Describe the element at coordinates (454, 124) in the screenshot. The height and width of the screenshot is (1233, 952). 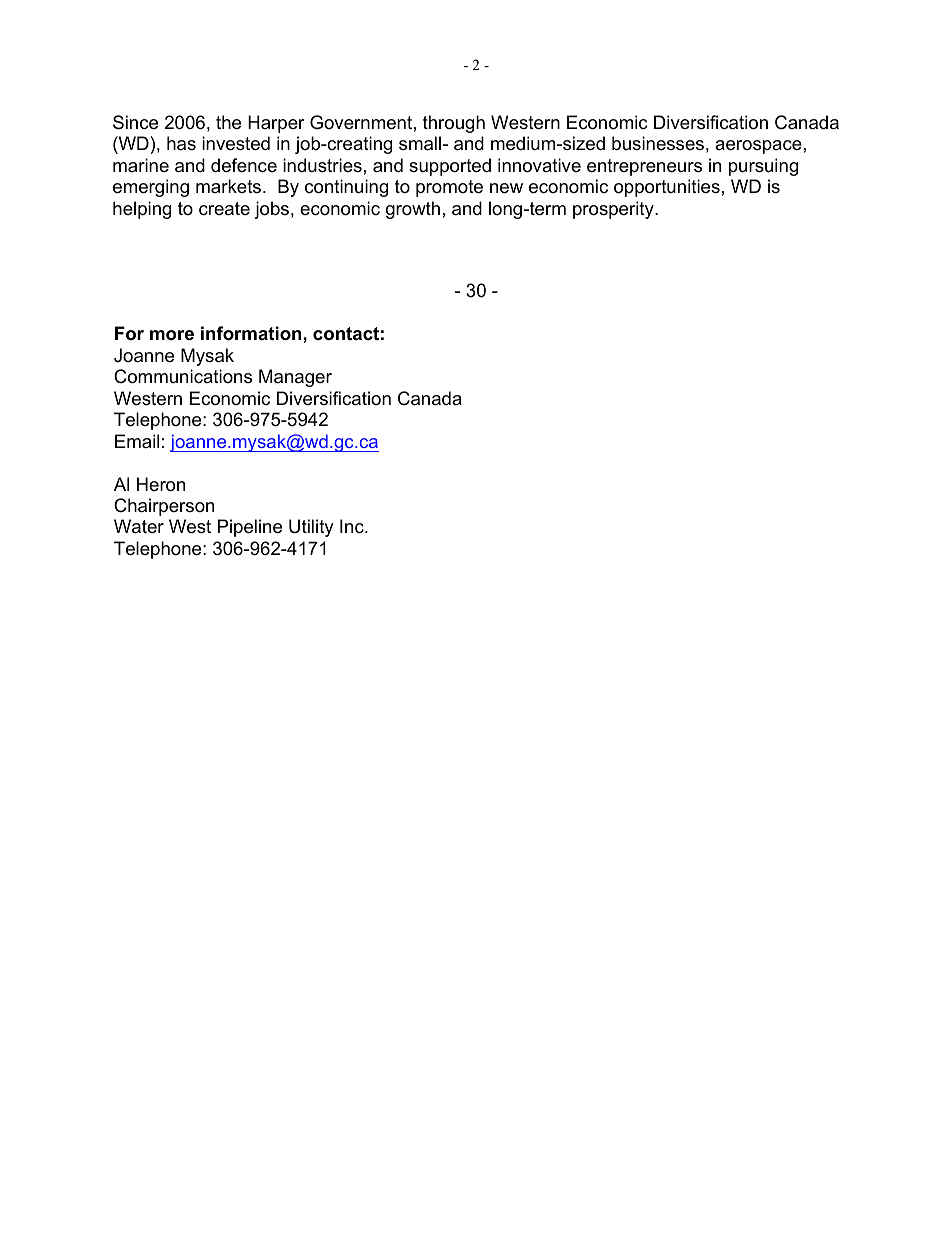
I see `through` at that location.
